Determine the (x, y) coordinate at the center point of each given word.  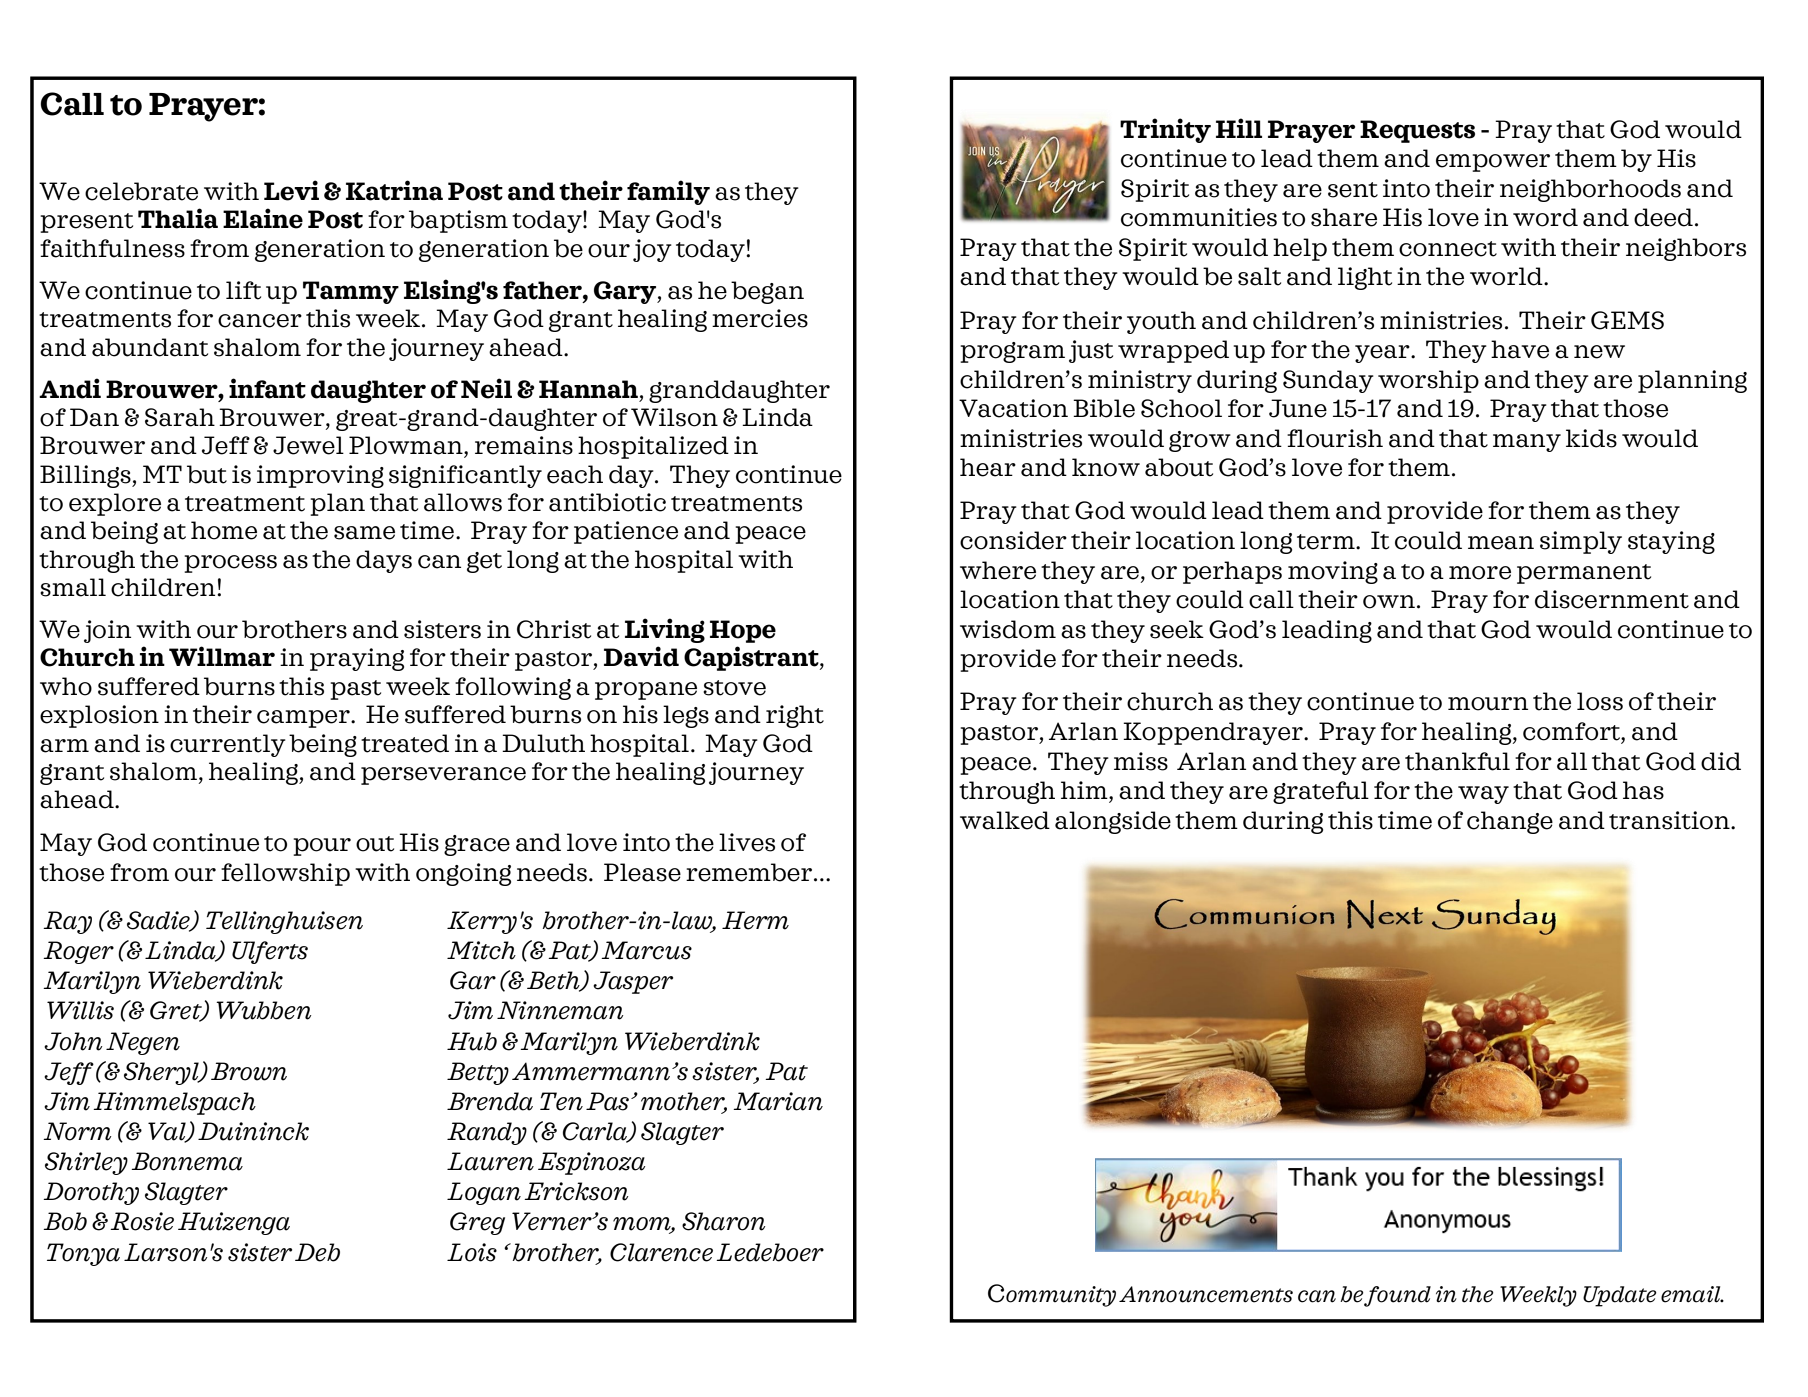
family (668, 192)
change (1510, 822)
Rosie (142, 1221)
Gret (177, 1011)
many (1527, 443)
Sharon (724, 1221)
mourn (1488, 704)
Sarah (180, 417)
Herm (755, 920)
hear (988, 467)
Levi (291, 190)
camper (304, 719)
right (795, 716)
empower (1493, 163)
